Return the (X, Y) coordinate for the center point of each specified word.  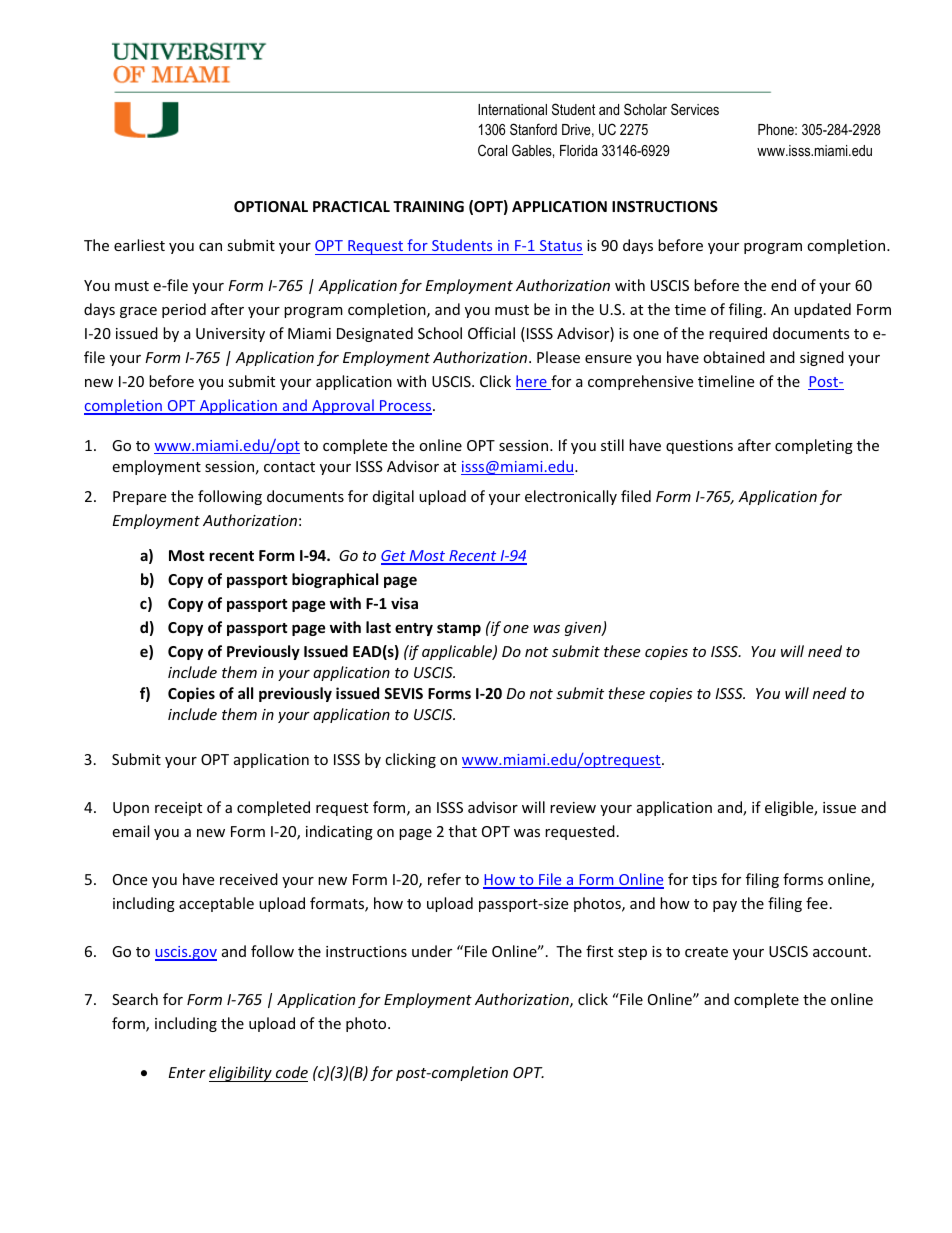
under (432, 951)
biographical (335, 580)
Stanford (533, 129)
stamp (459, 629)
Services (695, 109)
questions (699, 447)
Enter (187, 1072)
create (706, 952)
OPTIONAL (271, 206)
